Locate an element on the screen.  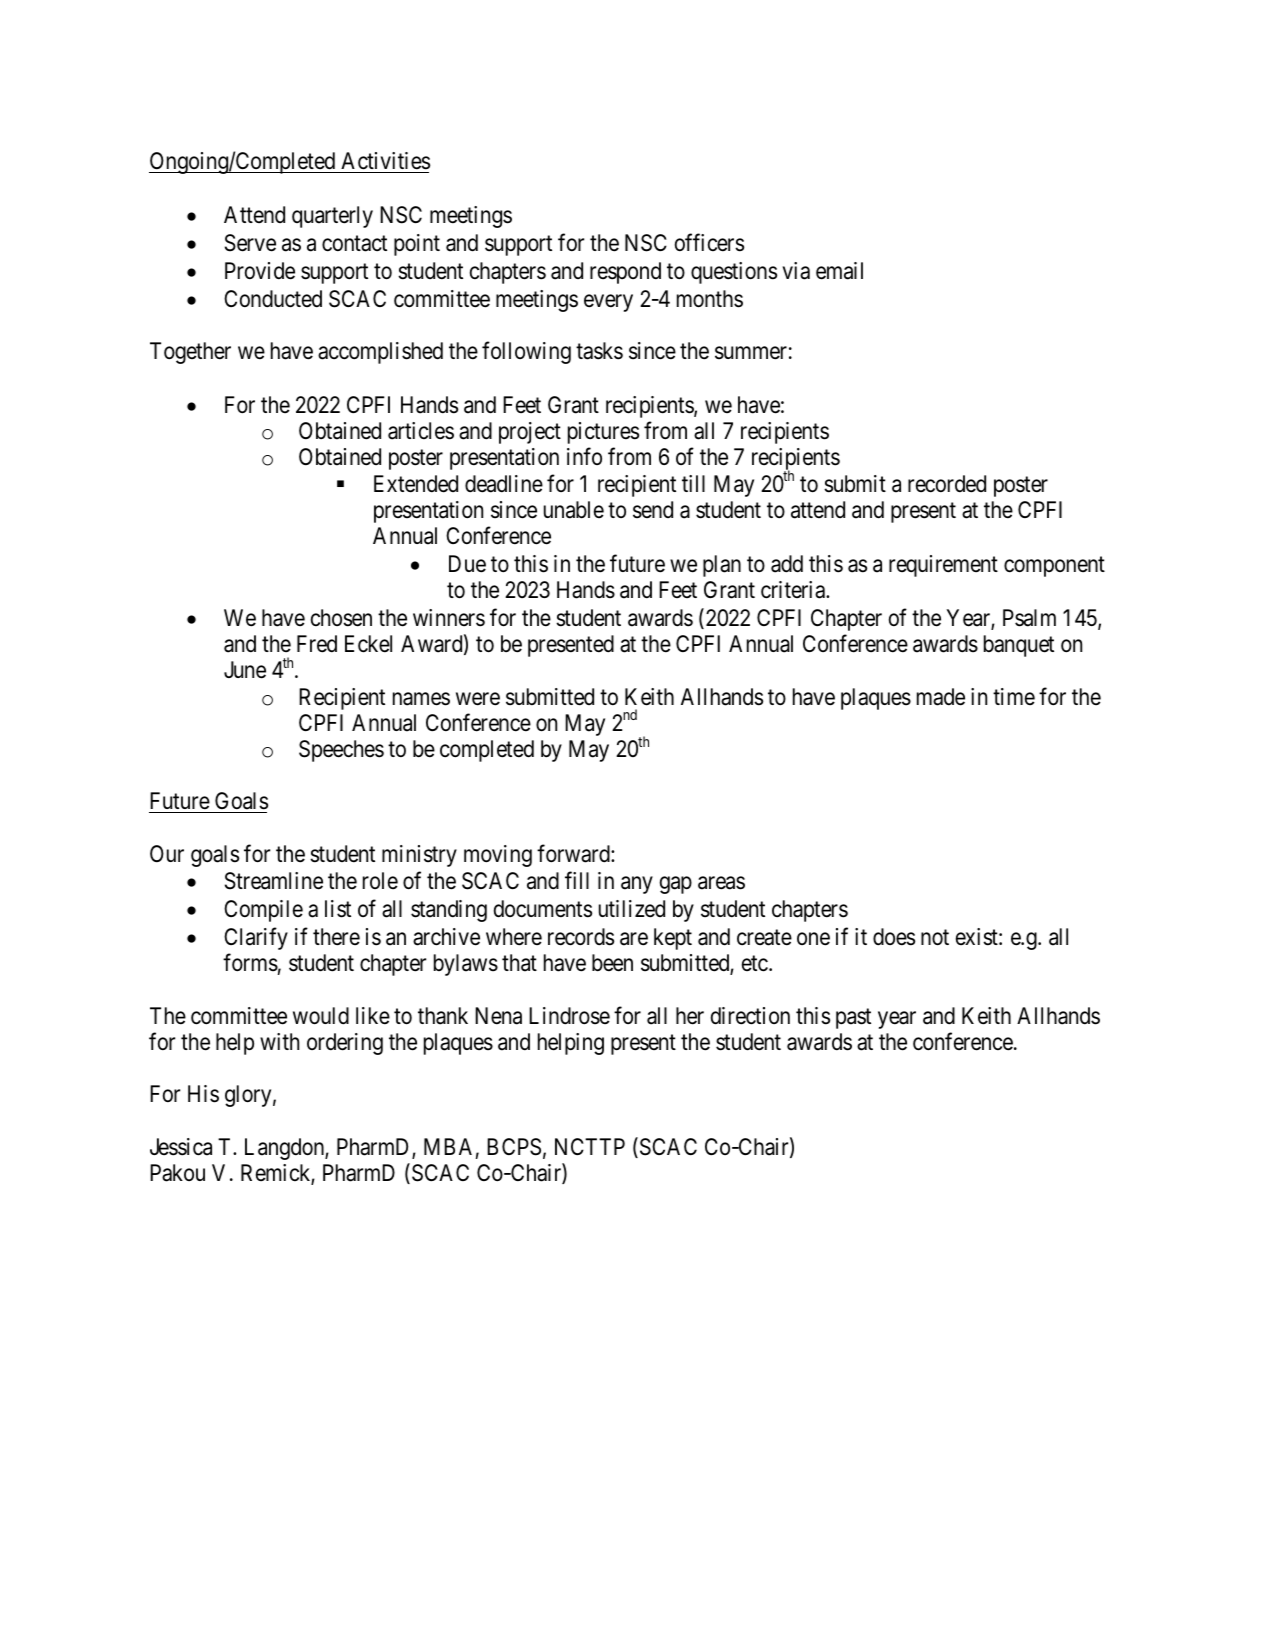
email is located at coordinates (839, 271).
